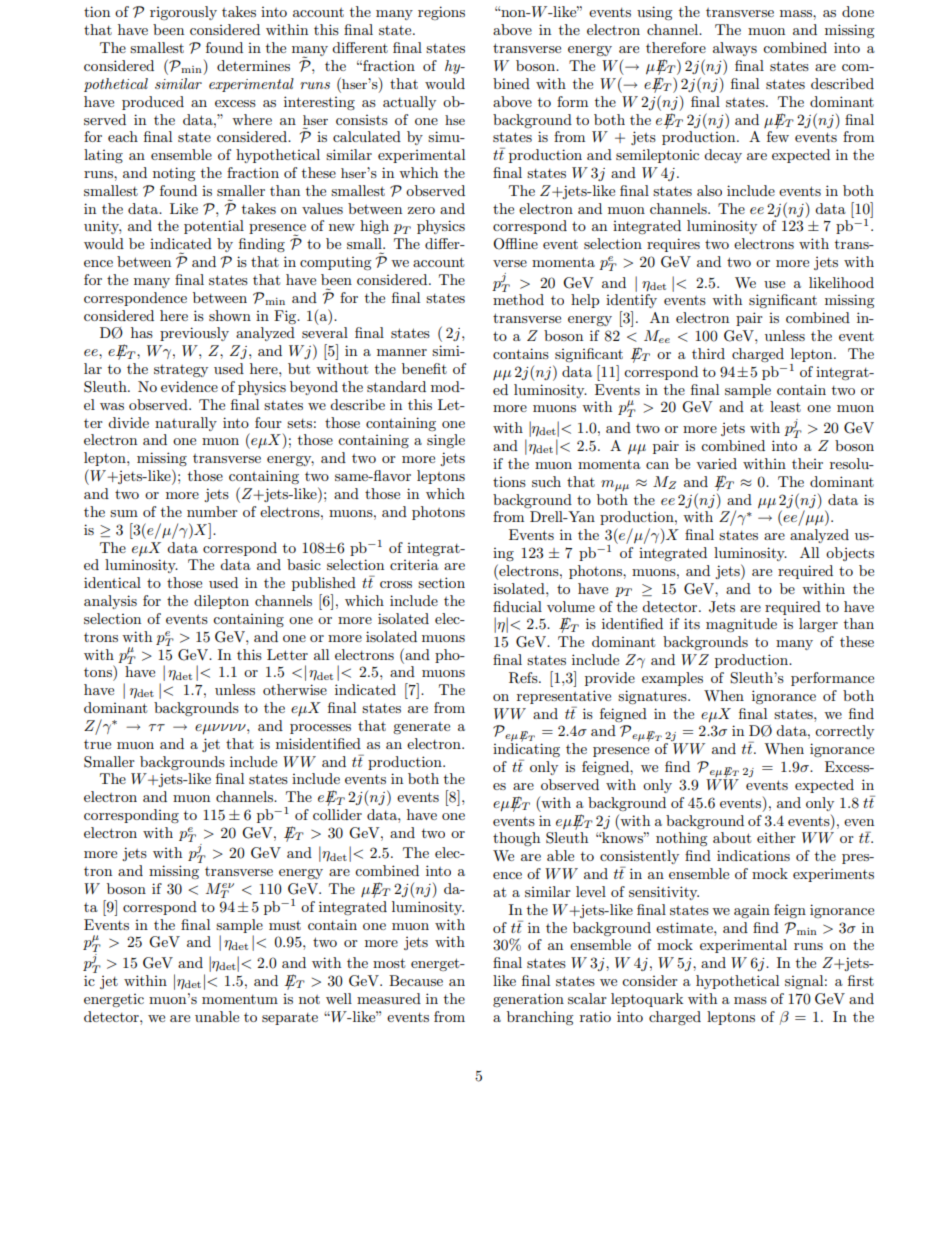 This image has height=1233, width=952. I want to click on strategy, so click(181, 371).
